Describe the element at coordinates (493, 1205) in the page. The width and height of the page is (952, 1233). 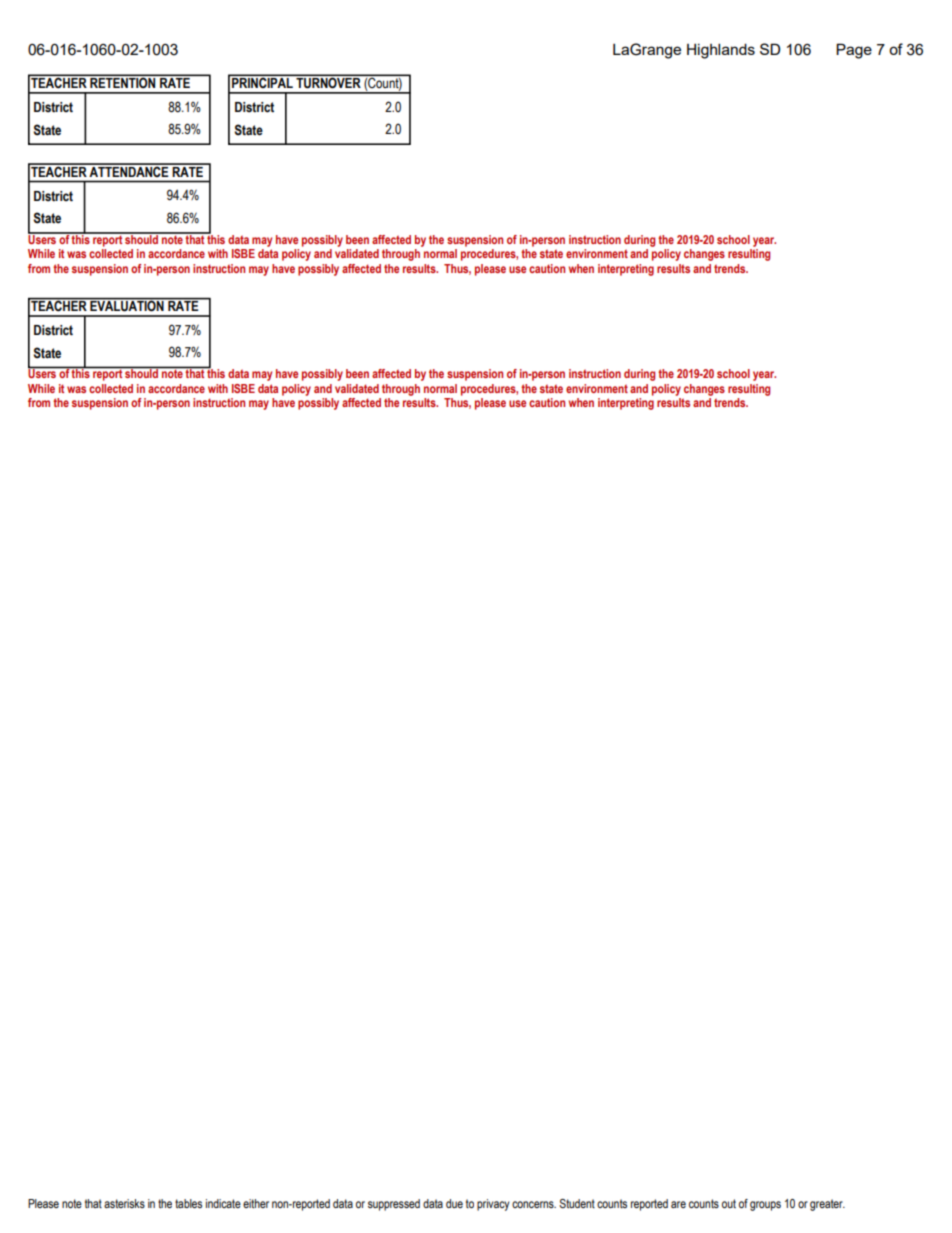
I see `privacy` at that location.
